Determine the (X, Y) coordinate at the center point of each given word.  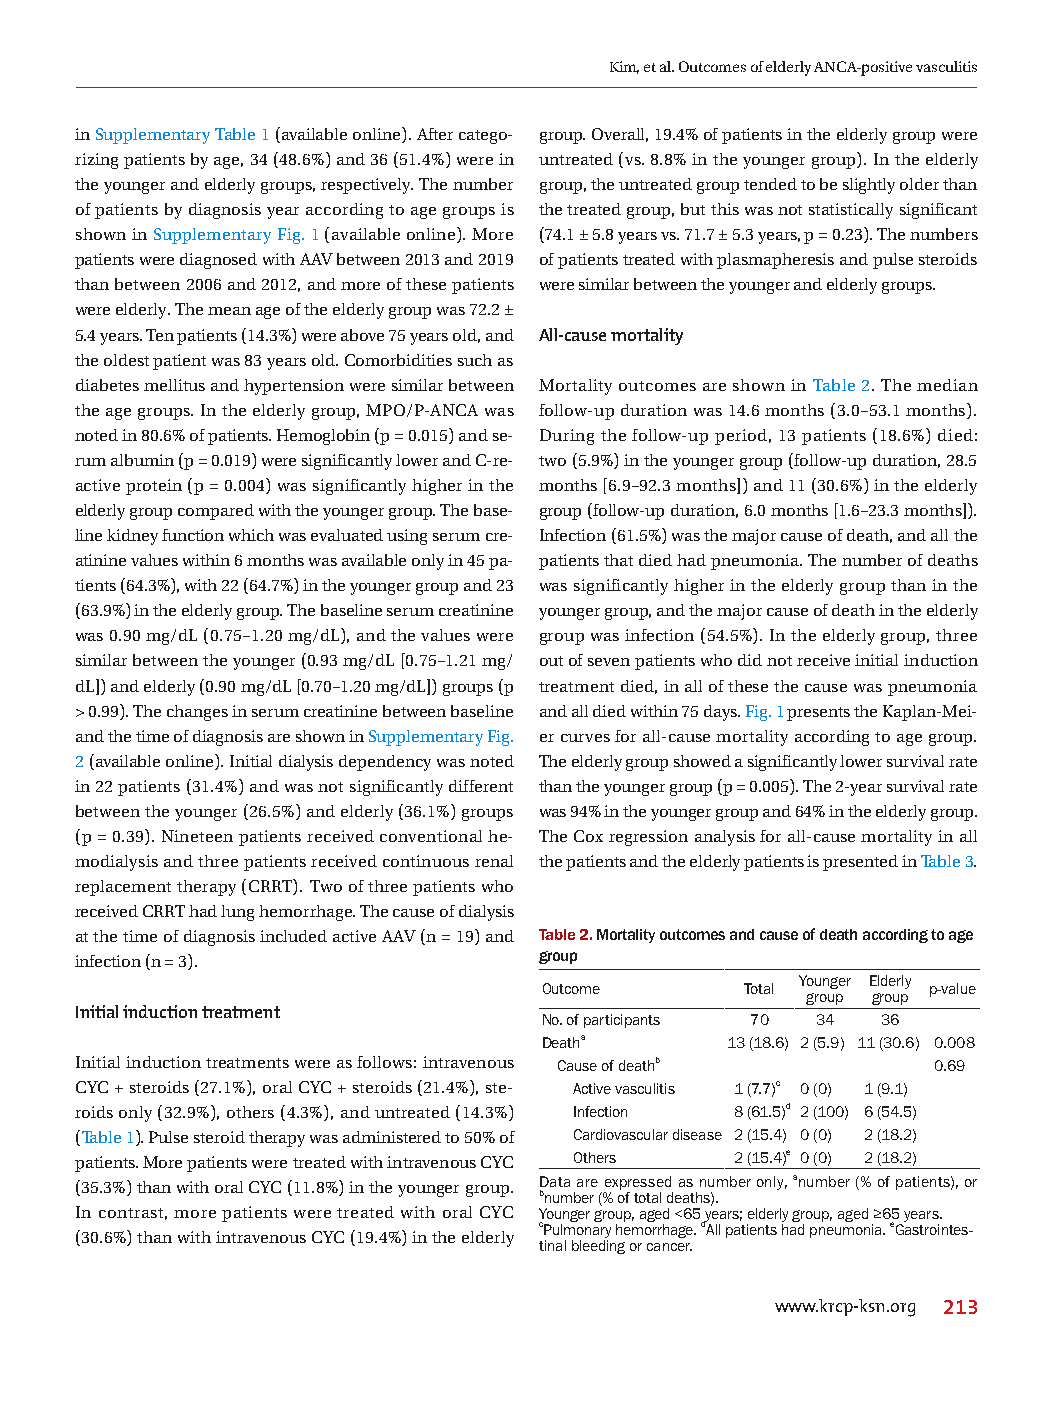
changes (197, 713)
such (475, 360)
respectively (367, 186)
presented (860, 863)
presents (818, 714)
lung (237, 913)
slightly (869, 186)
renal (494, 861)
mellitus (174, 385)
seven (609, 662)
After (435, 134)
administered (392, 1137)
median (947, 385)
